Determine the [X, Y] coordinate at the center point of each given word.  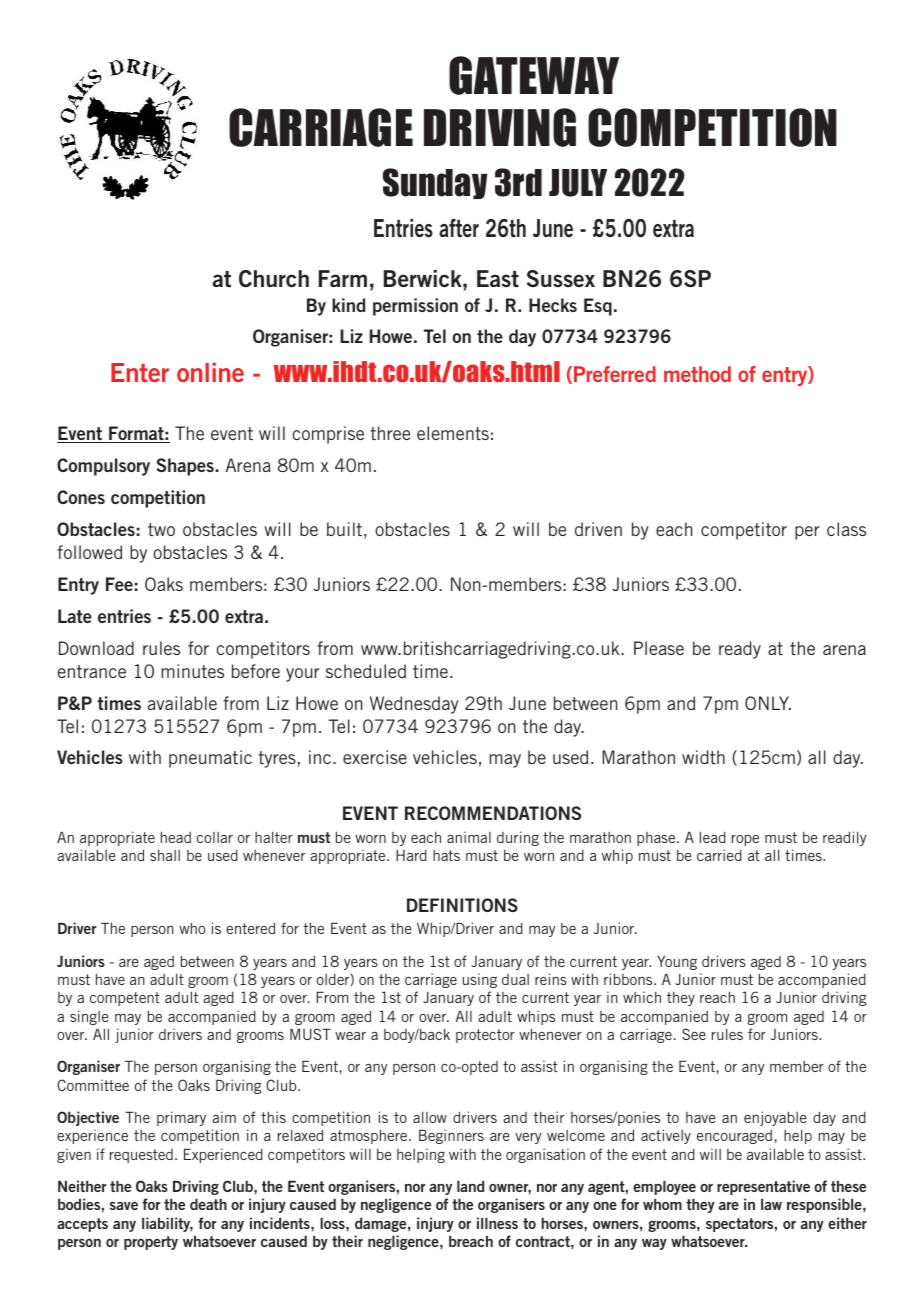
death [208, 1204]
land [470, 1186]
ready [740, 650]
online [210, 372]
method [697, 374]
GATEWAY [534, 75]
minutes [193, 671]
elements [453, 433]
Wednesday [414, 705]
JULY [578, 183]
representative [763, 1187]
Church [274, 278]
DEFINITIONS [462, 905]
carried [719, 855]
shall [165, 855]
